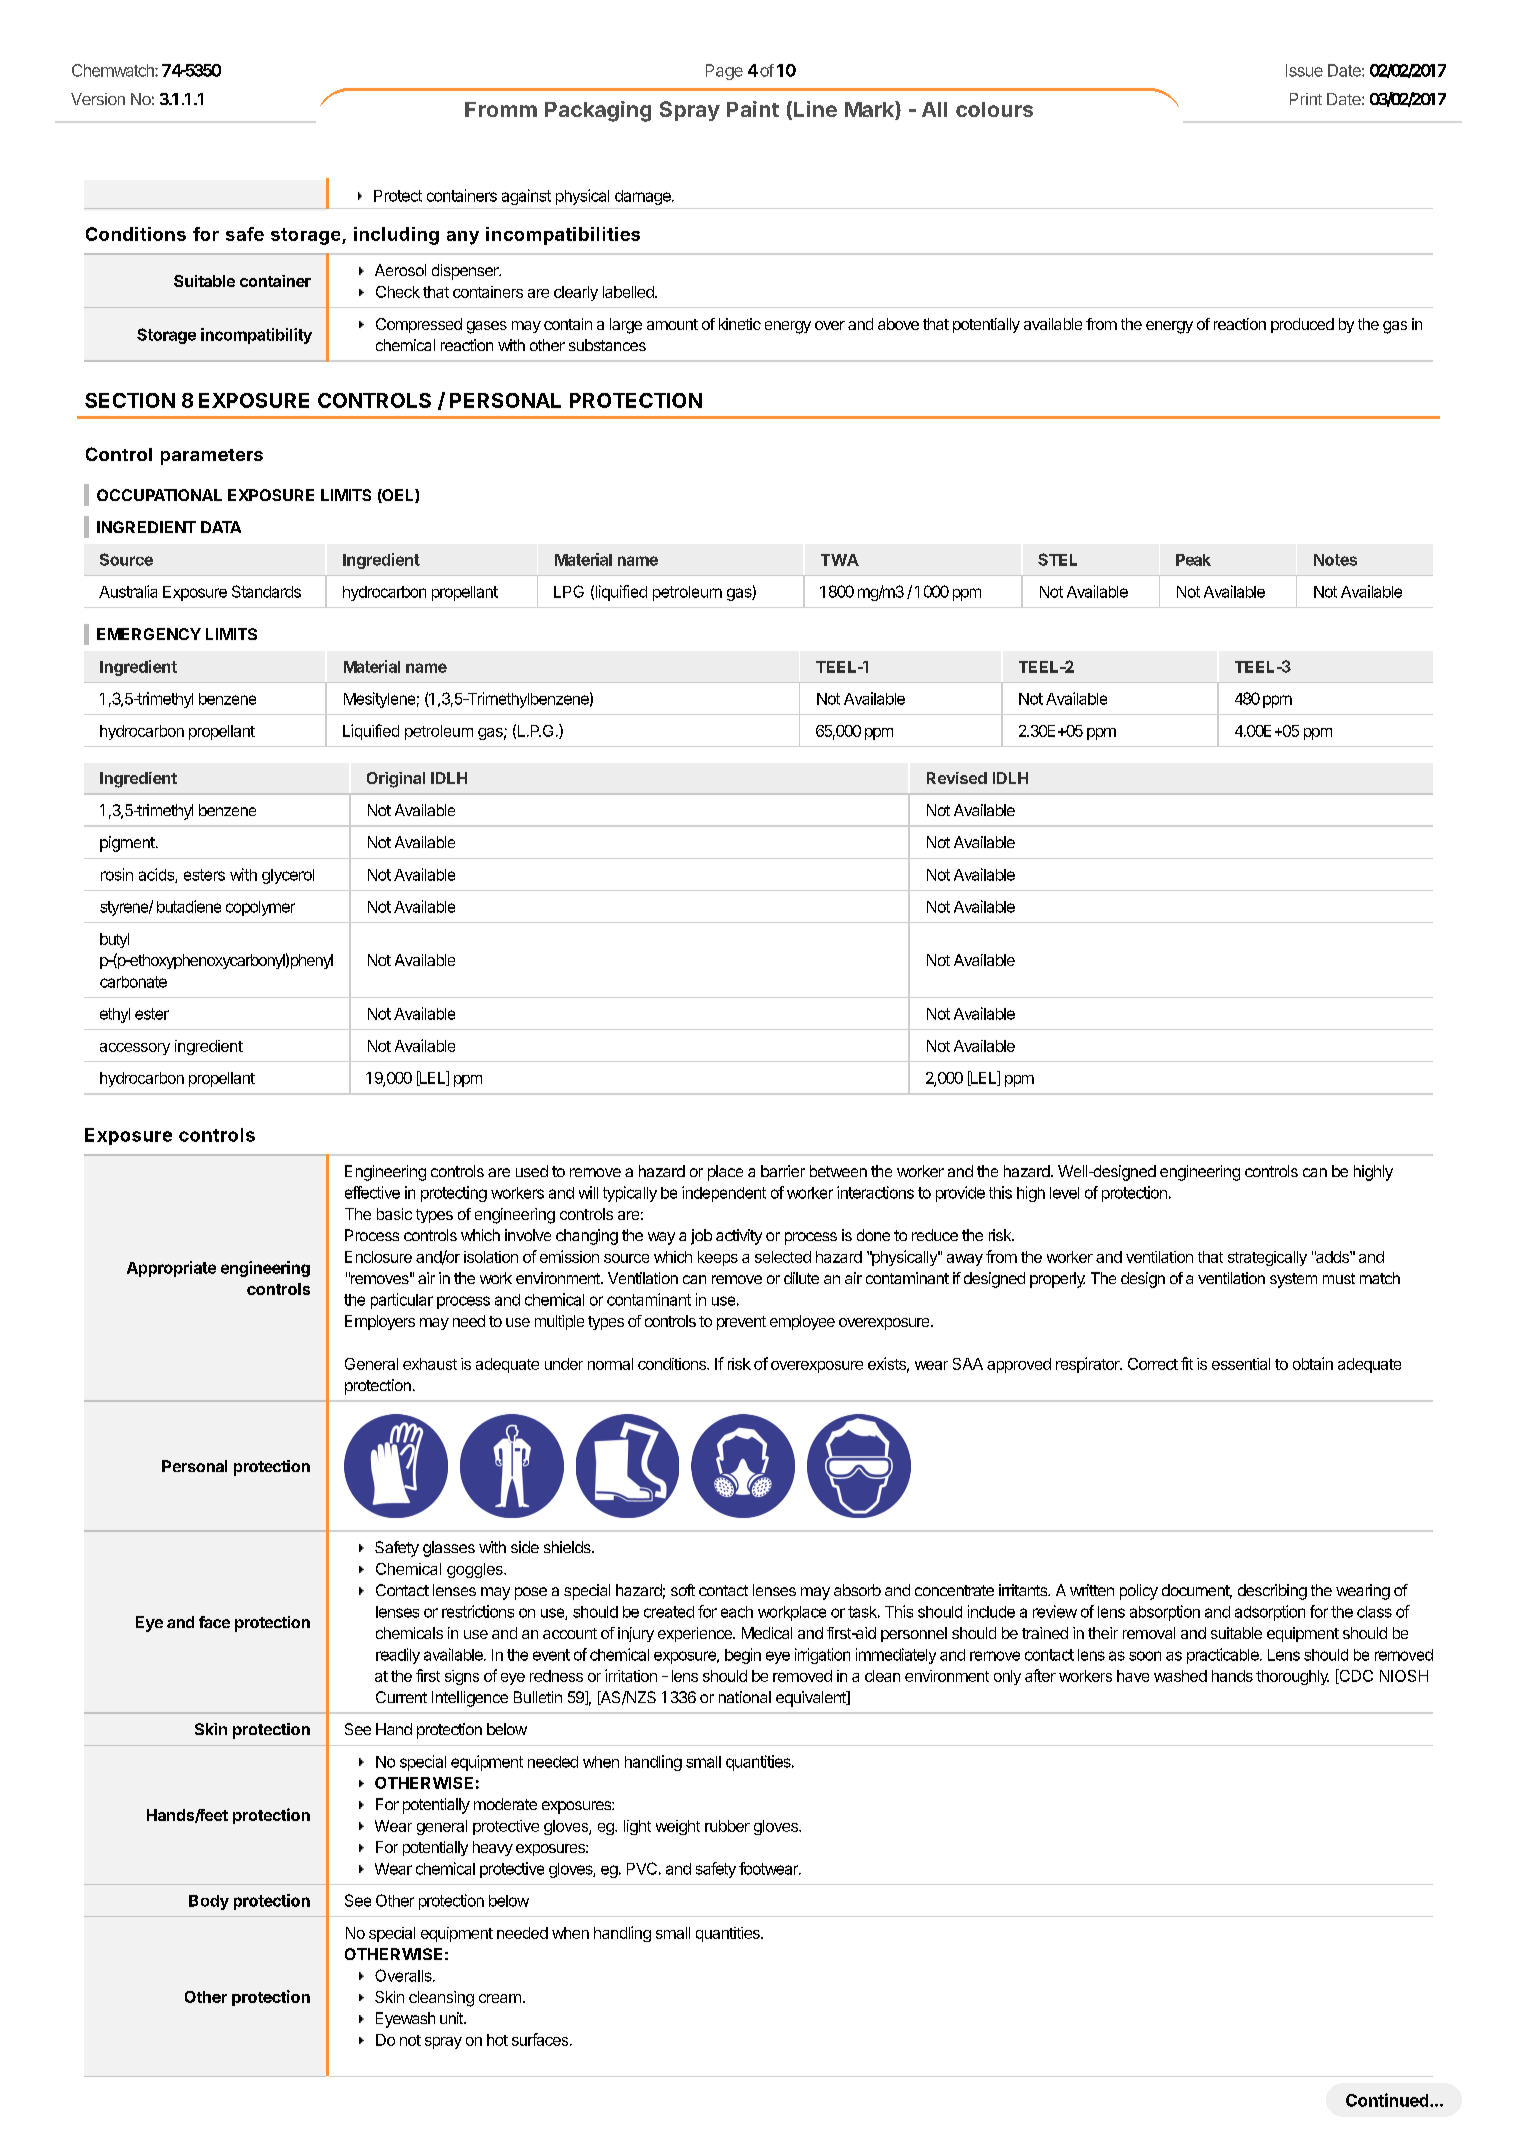  I want to click on essential, so click(1241, 1364).
